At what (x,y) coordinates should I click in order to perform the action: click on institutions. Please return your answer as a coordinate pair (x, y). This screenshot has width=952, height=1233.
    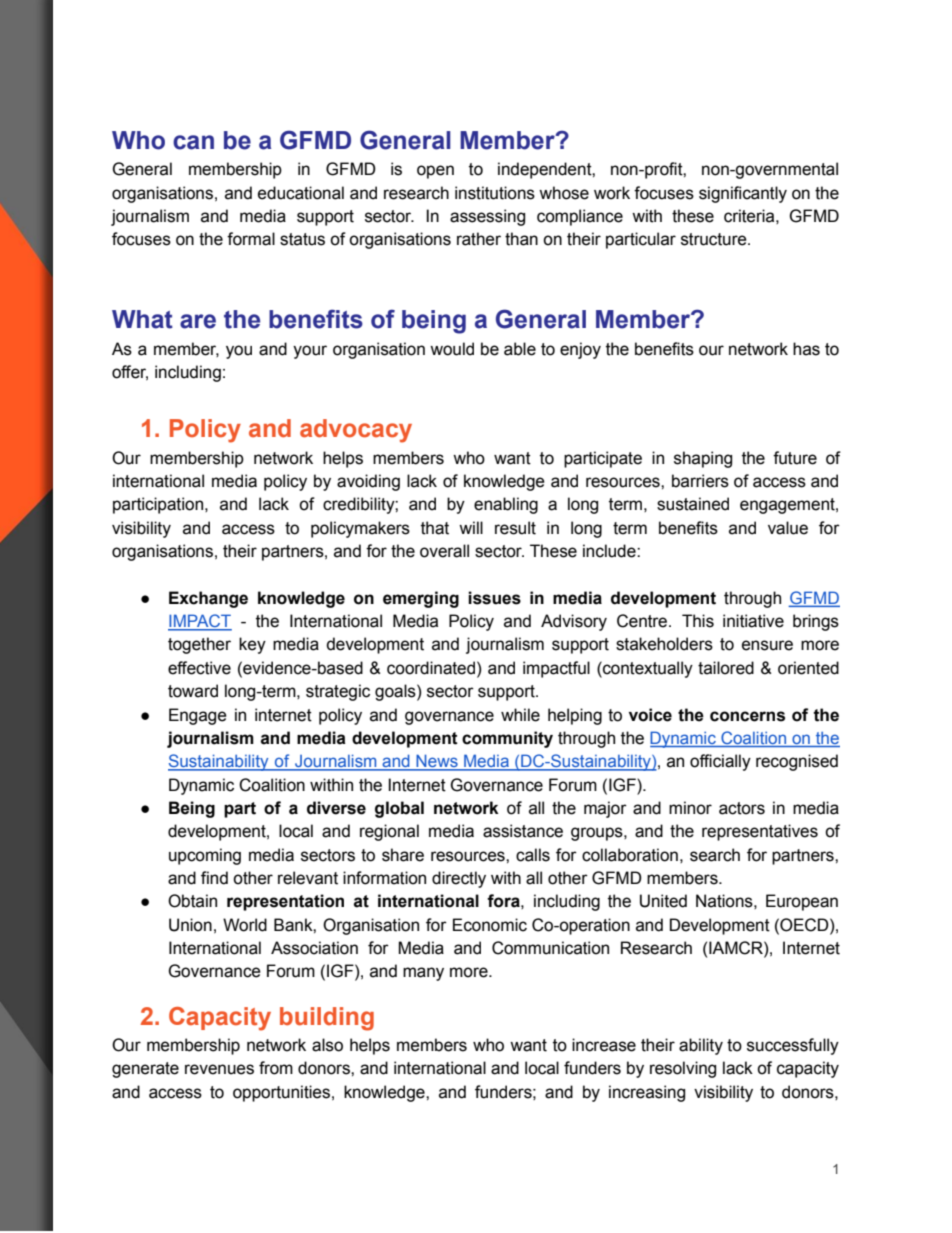
    Looking at the image, I should click on (495, 193).
